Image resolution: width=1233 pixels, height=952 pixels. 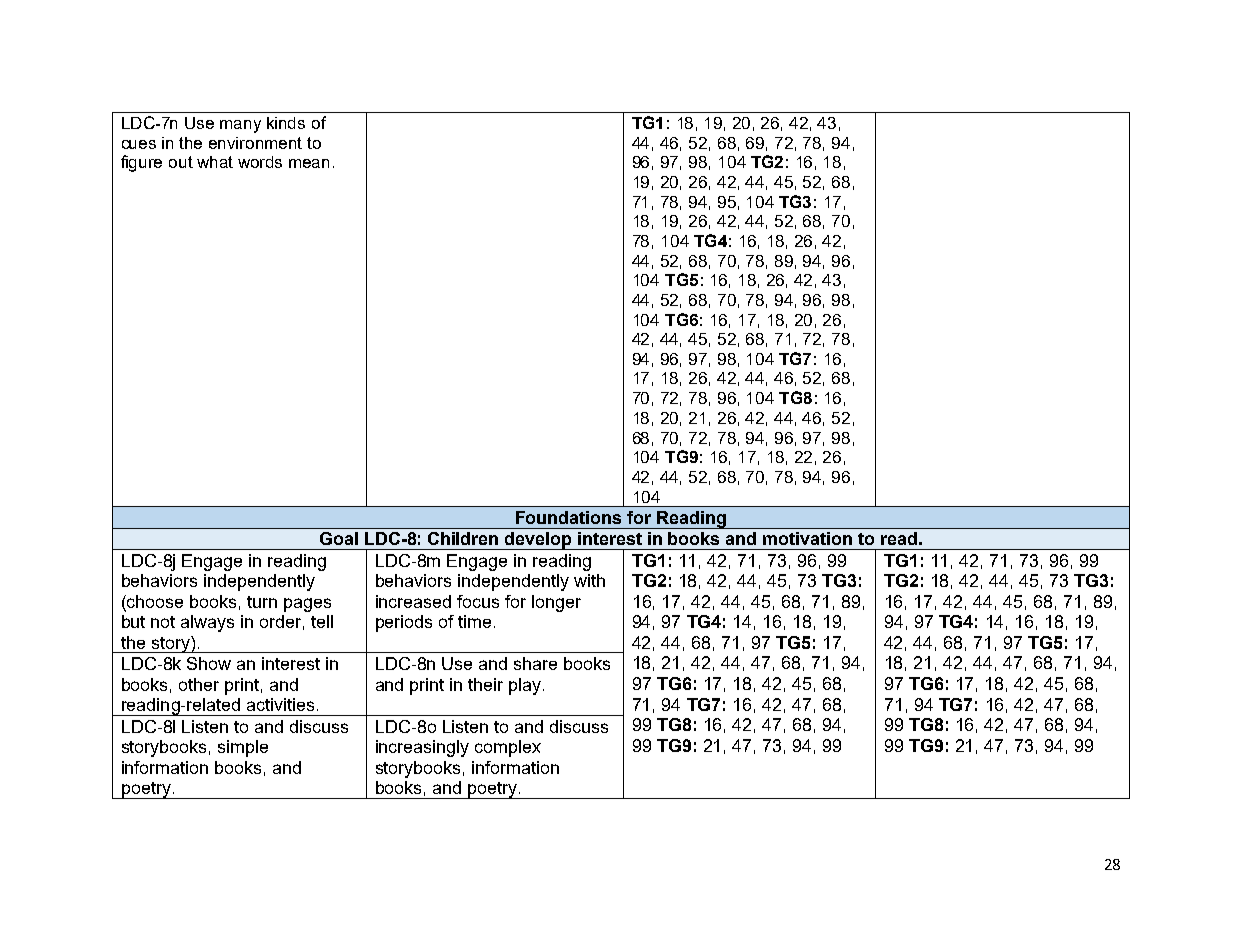 What do you see at coordinates (286, 123) in the screenshot?
I see `kinds` at bounding box center [286, 123].
